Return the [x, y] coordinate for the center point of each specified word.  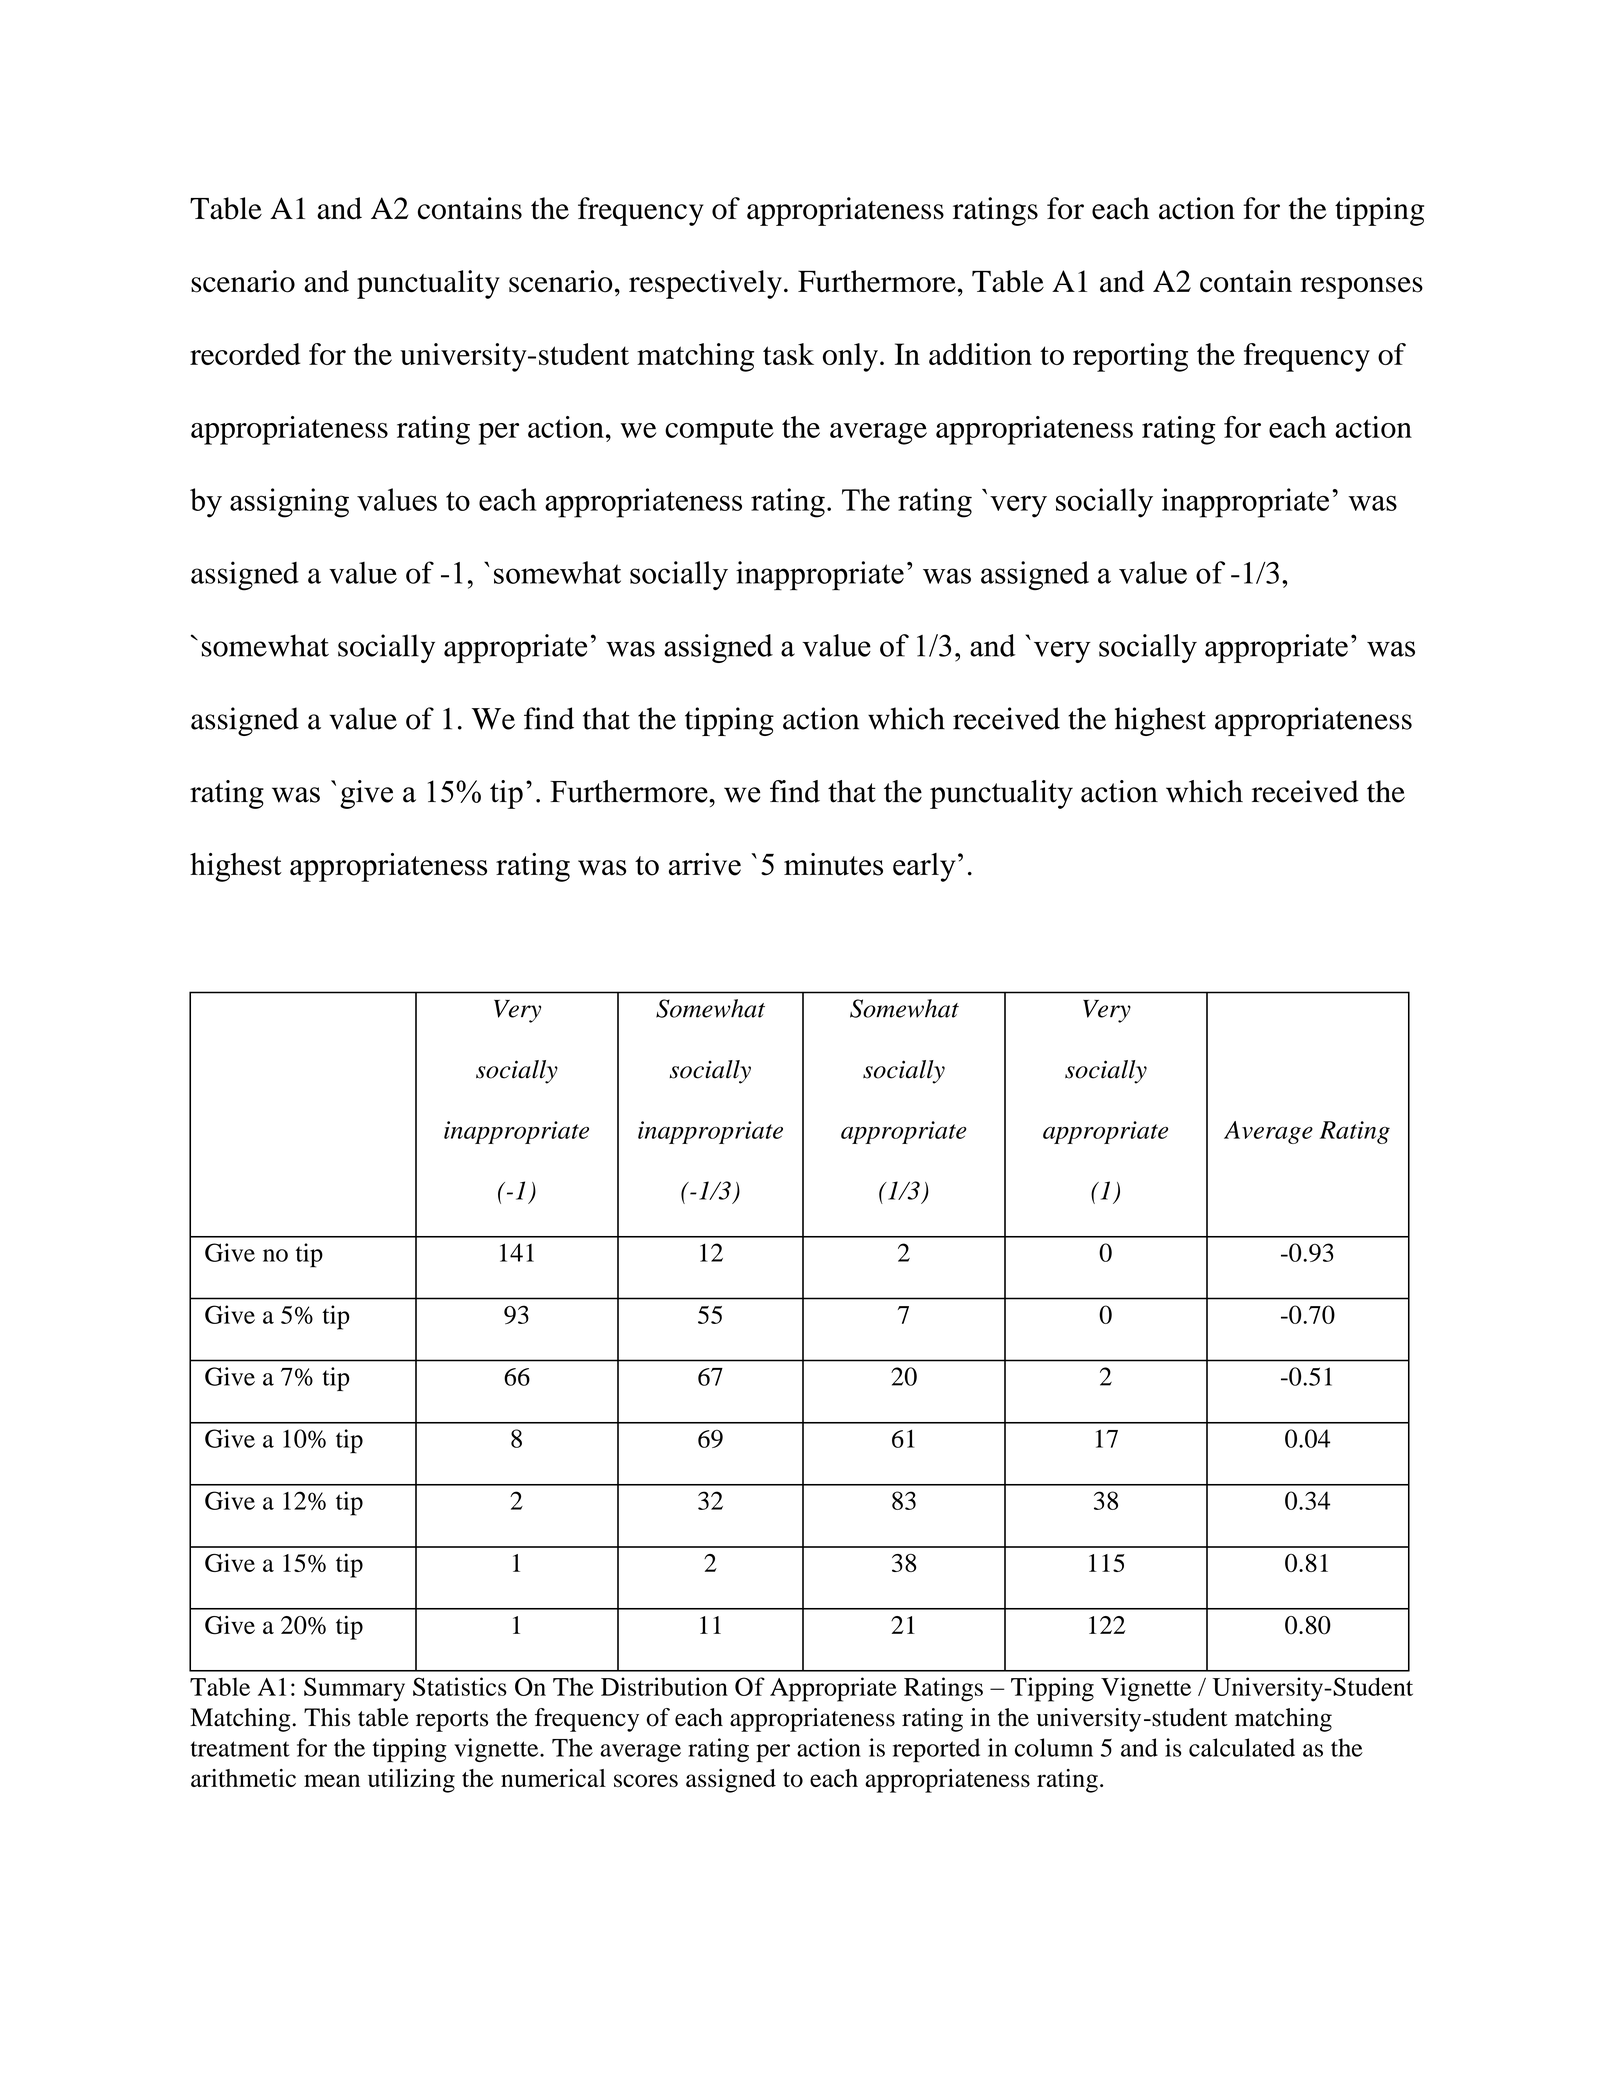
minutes [833, 864]
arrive [705, 864]
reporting [1130, 357]
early [924, 867]
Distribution [664, 1686]
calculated [1242, 1747]
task [788, 354]
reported [936, 1750]
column [1054, 1747]
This [327, 1717]
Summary [354, 1689]
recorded [245, 354]
